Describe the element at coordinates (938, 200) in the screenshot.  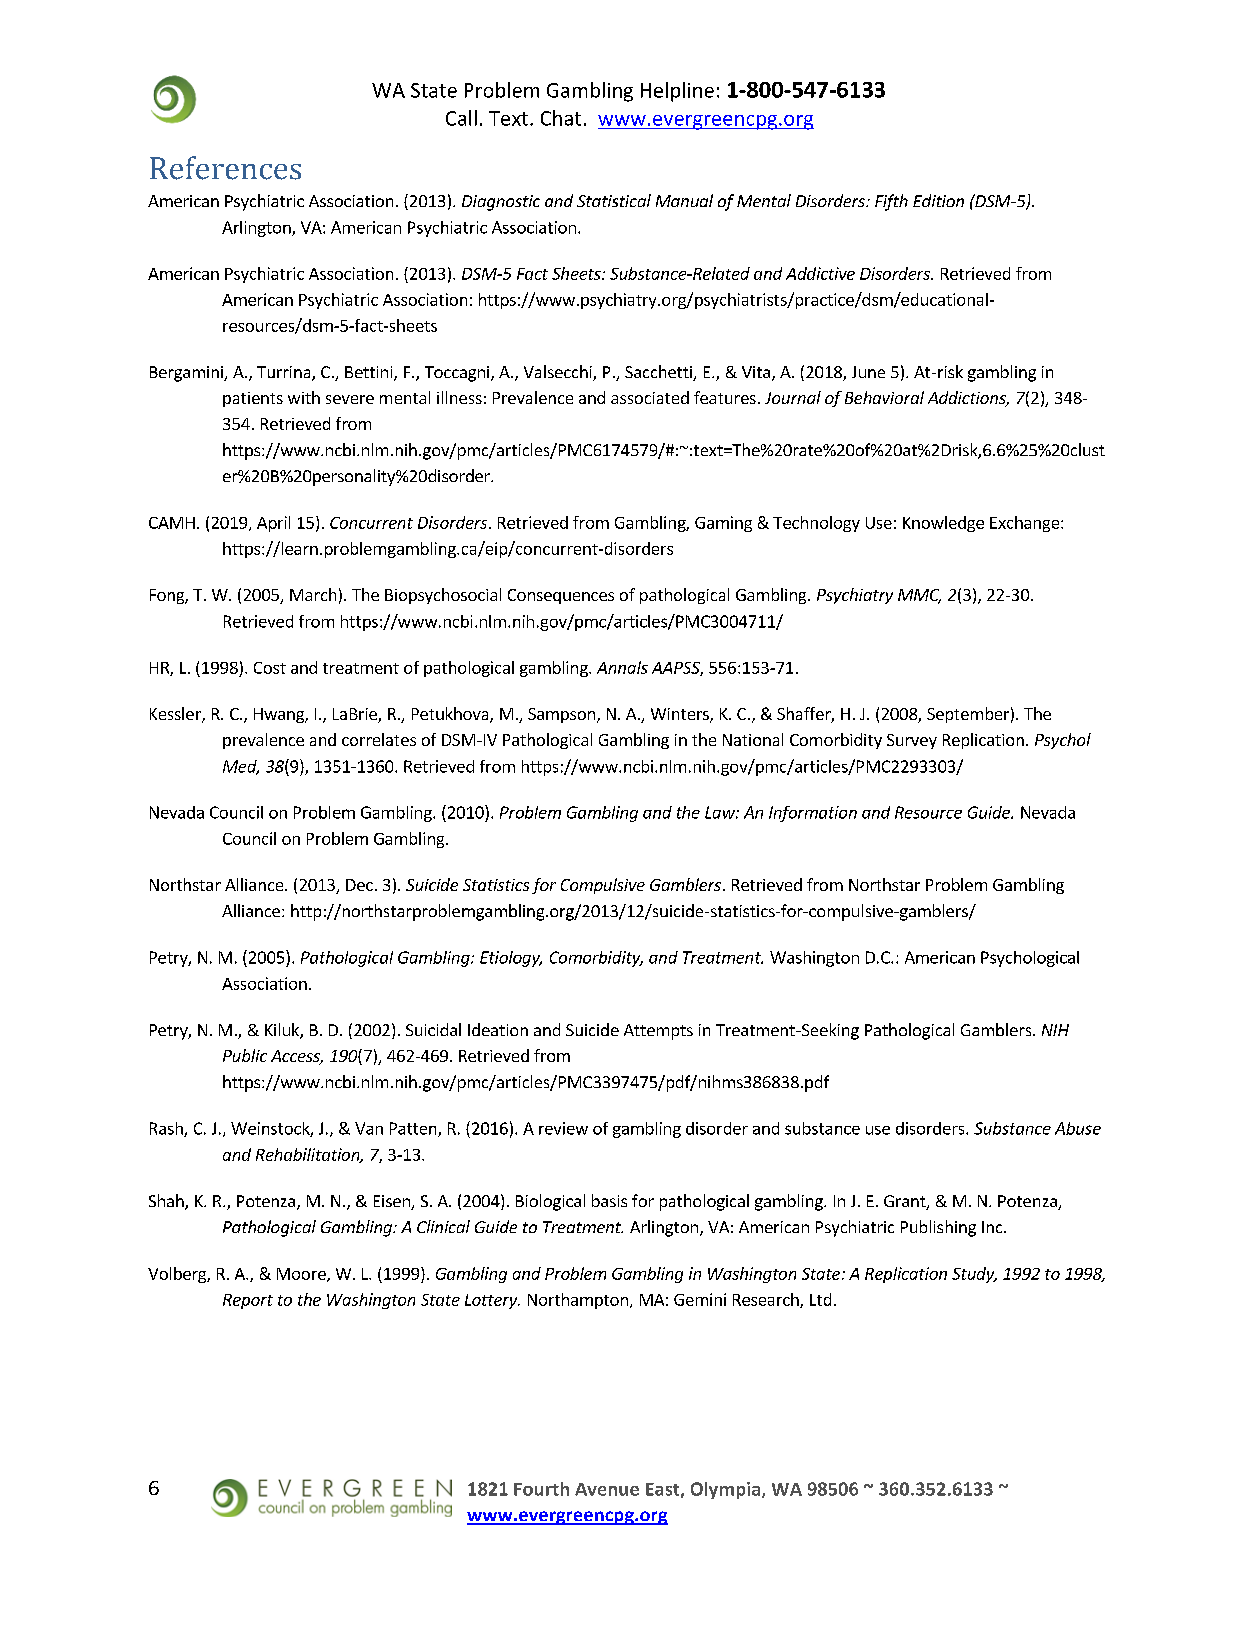
I see `Edition` at that location.
